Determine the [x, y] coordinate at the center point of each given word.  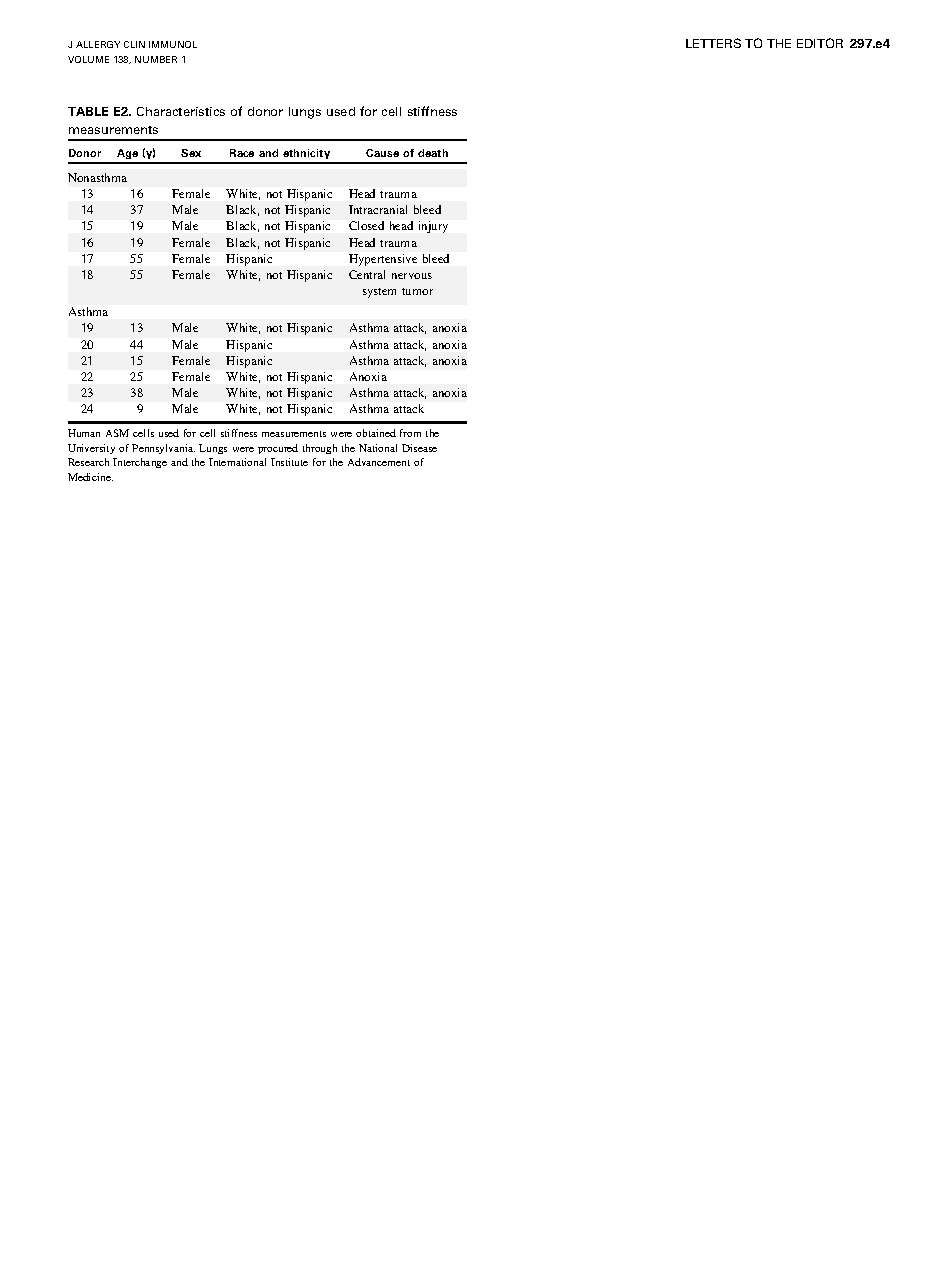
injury [433, 227]
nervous [412, 276]
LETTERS [713, 43]
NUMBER [156, 59]
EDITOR [820, 43]
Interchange [140, 463]
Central [367, 274]
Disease [419, 448]
